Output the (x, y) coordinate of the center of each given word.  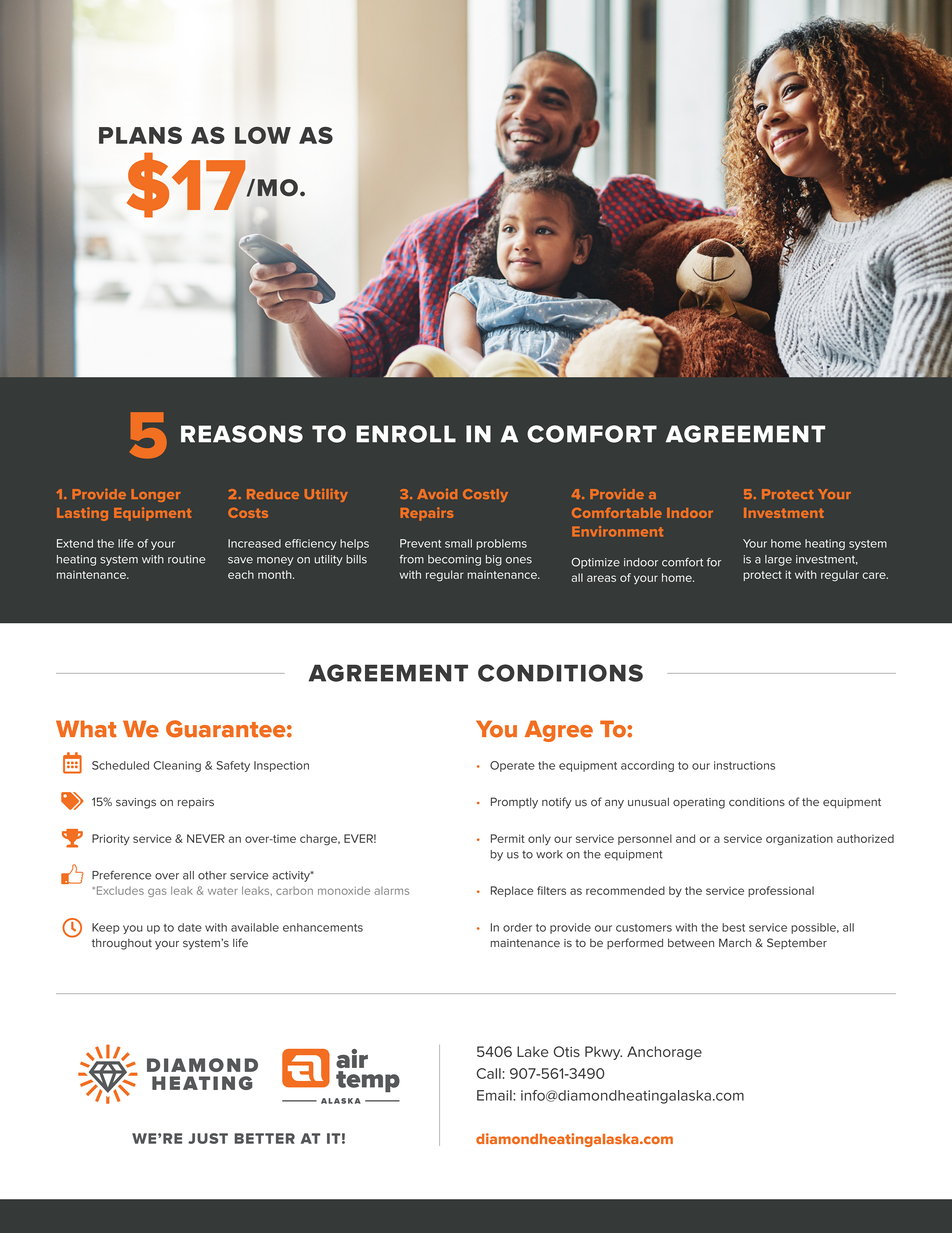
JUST (208, 1138)
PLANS (140, 135)
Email (495, 1095)
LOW (263, 135)
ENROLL (406, 434)
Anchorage (664, 1053)
